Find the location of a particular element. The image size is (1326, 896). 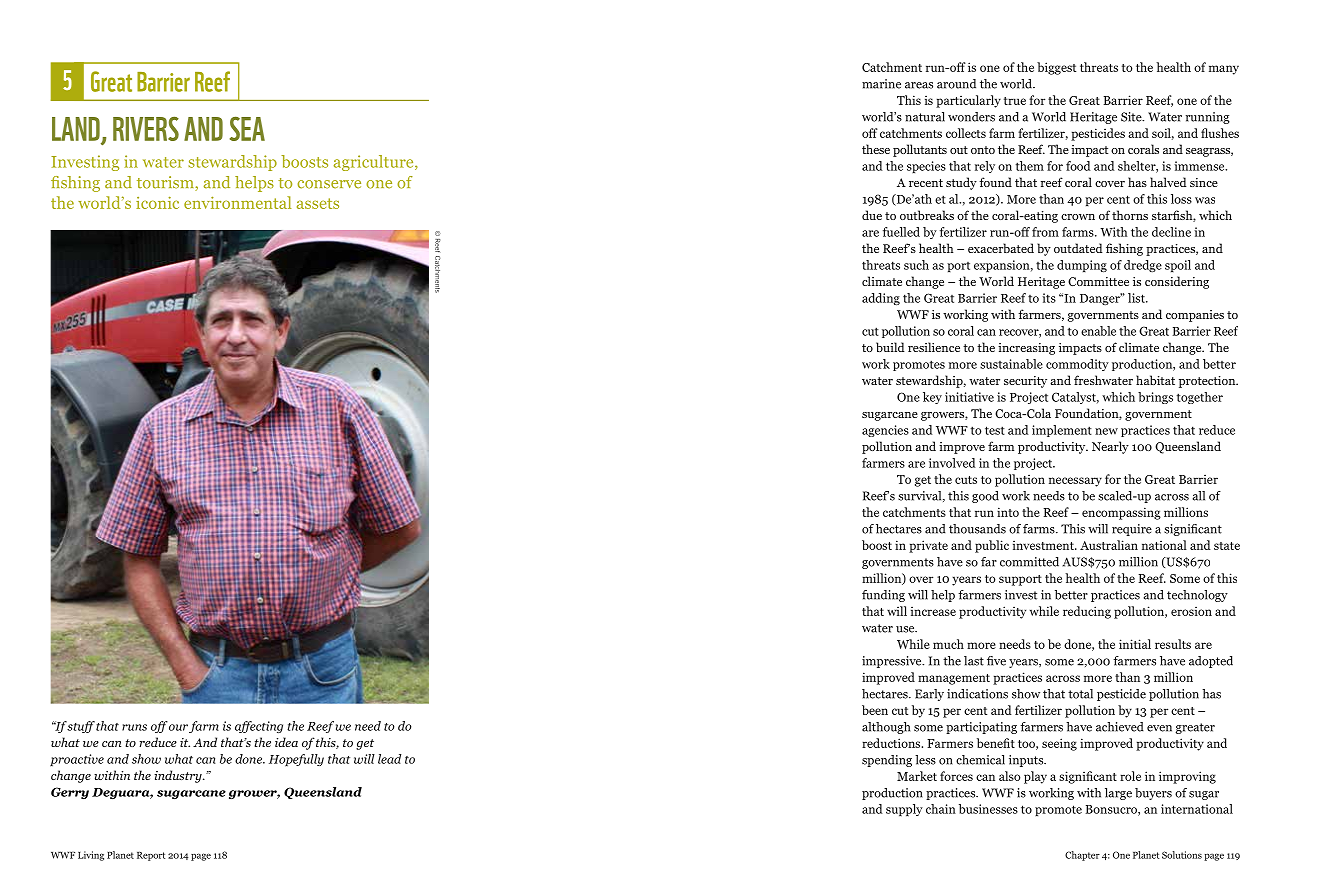

agriculture is located at coordinates (375, 163).
